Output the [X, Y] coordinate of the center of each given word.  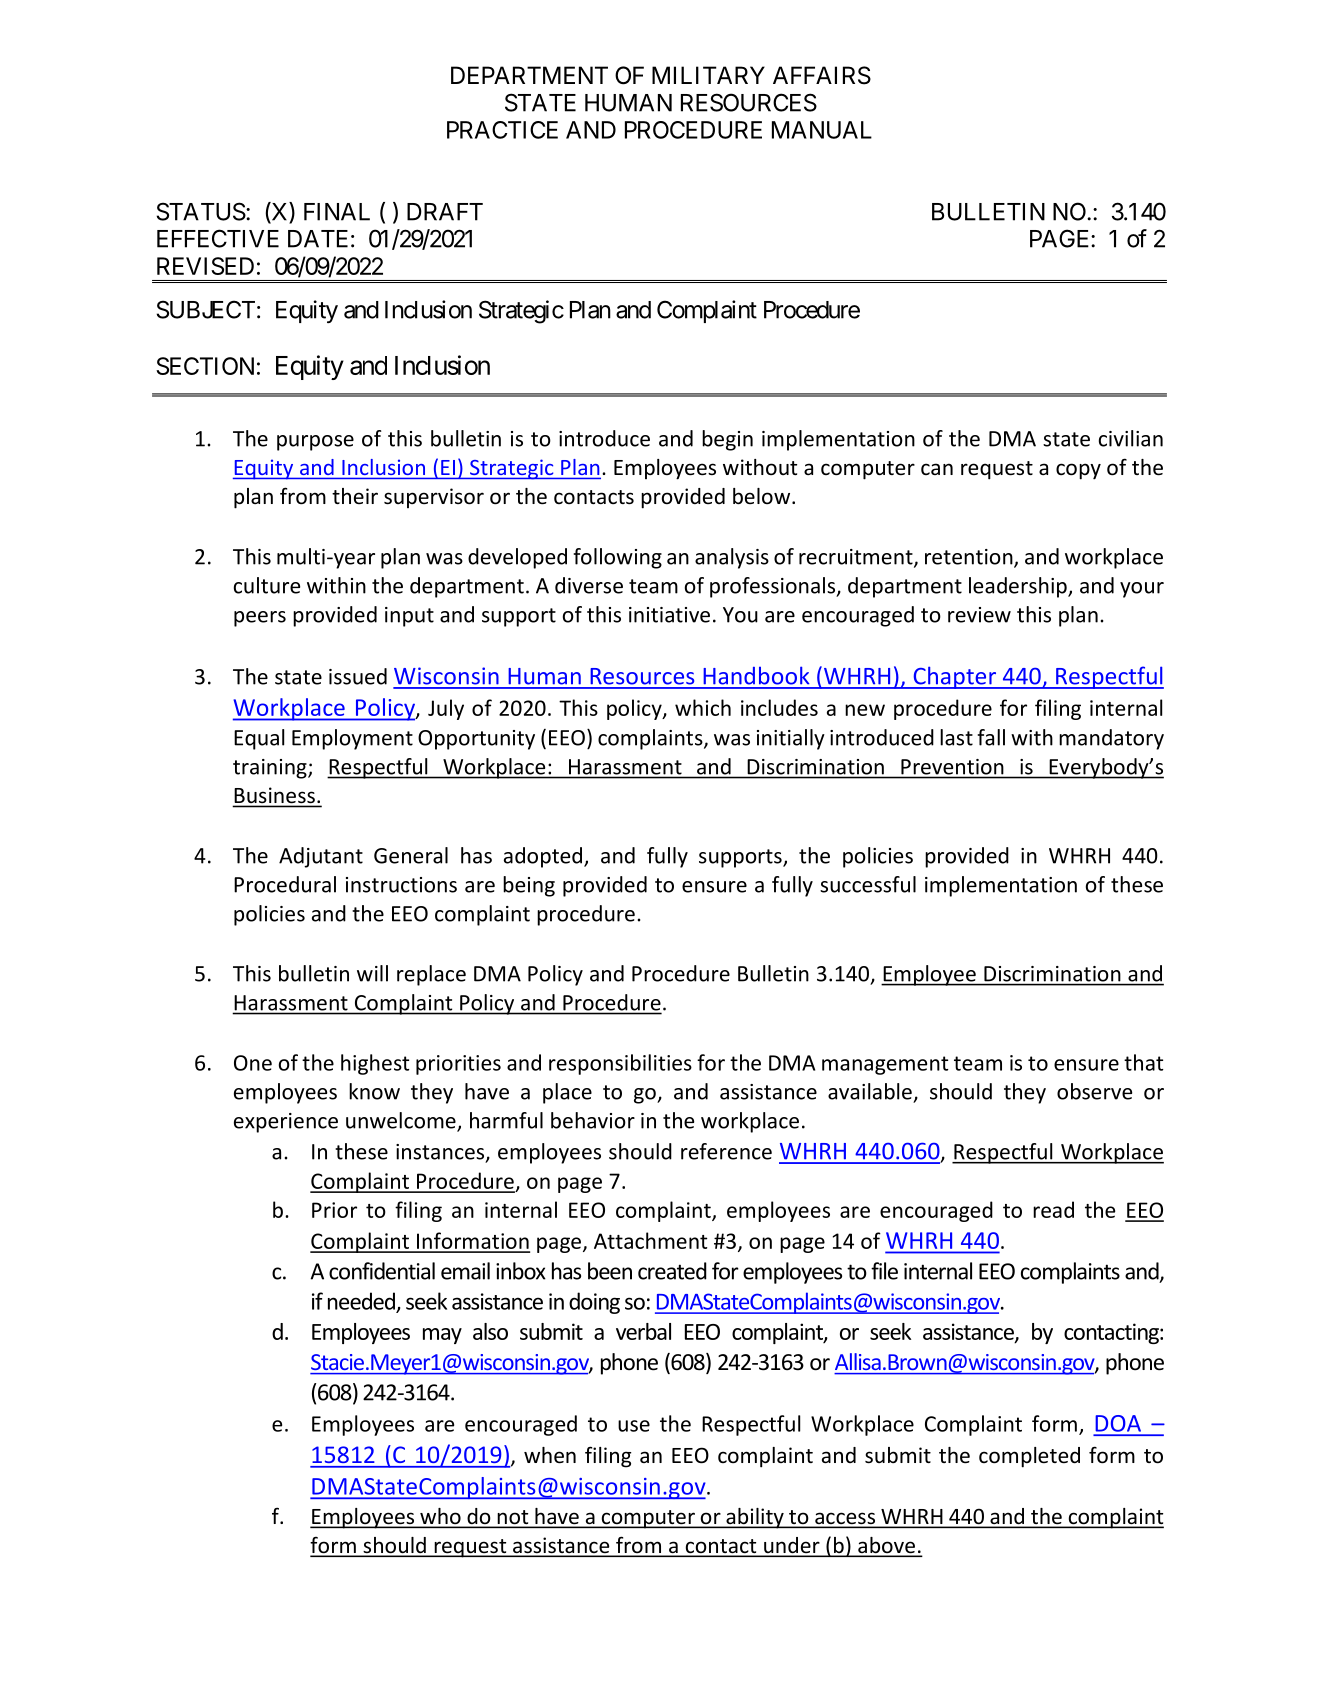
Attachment [650, 1240]
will [372, 973]
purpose [315, 443]
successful [868, 884]
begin [727, 440]
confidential [382, 1271]
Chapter [954, 677]
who [440, 1517]
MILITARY [708, 75]
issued [358, 676]
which [703, 707]
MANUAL [822, 130]
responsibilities [620, 1064]
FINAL [337, 212]
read [1053, 1209]
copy [1078, 471]
